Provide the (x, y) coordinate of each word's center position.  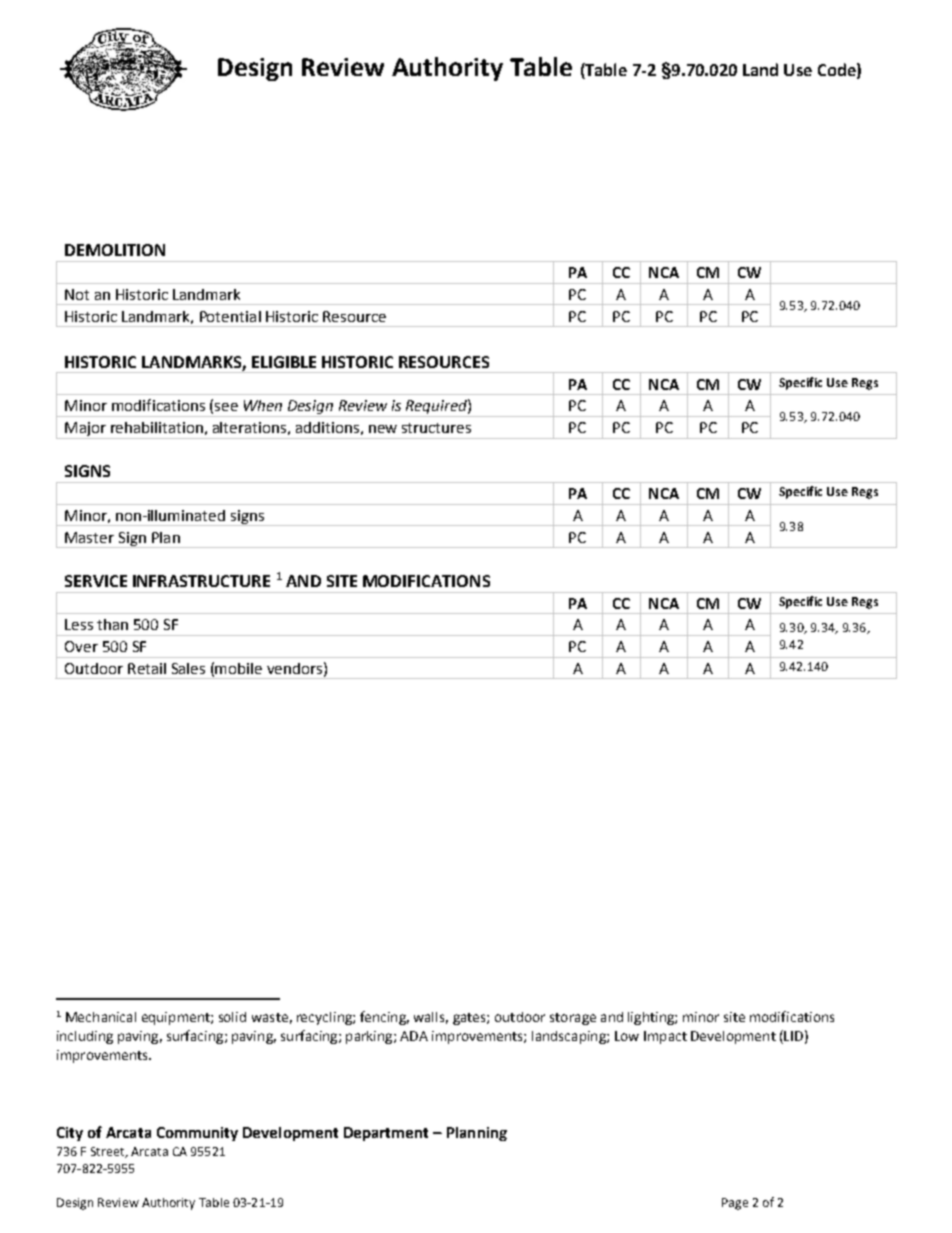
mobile (238, 668)
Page (735, 1204)
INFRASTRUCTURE (201, 581)
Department (386, 1134)
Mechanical (101, 1017)
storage (573, 1019)
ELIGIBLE (284, 362)
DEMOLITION (115, 250)
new (383, 429)
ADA (414, 1036)
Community (197, 1134)
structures (436, 428)
